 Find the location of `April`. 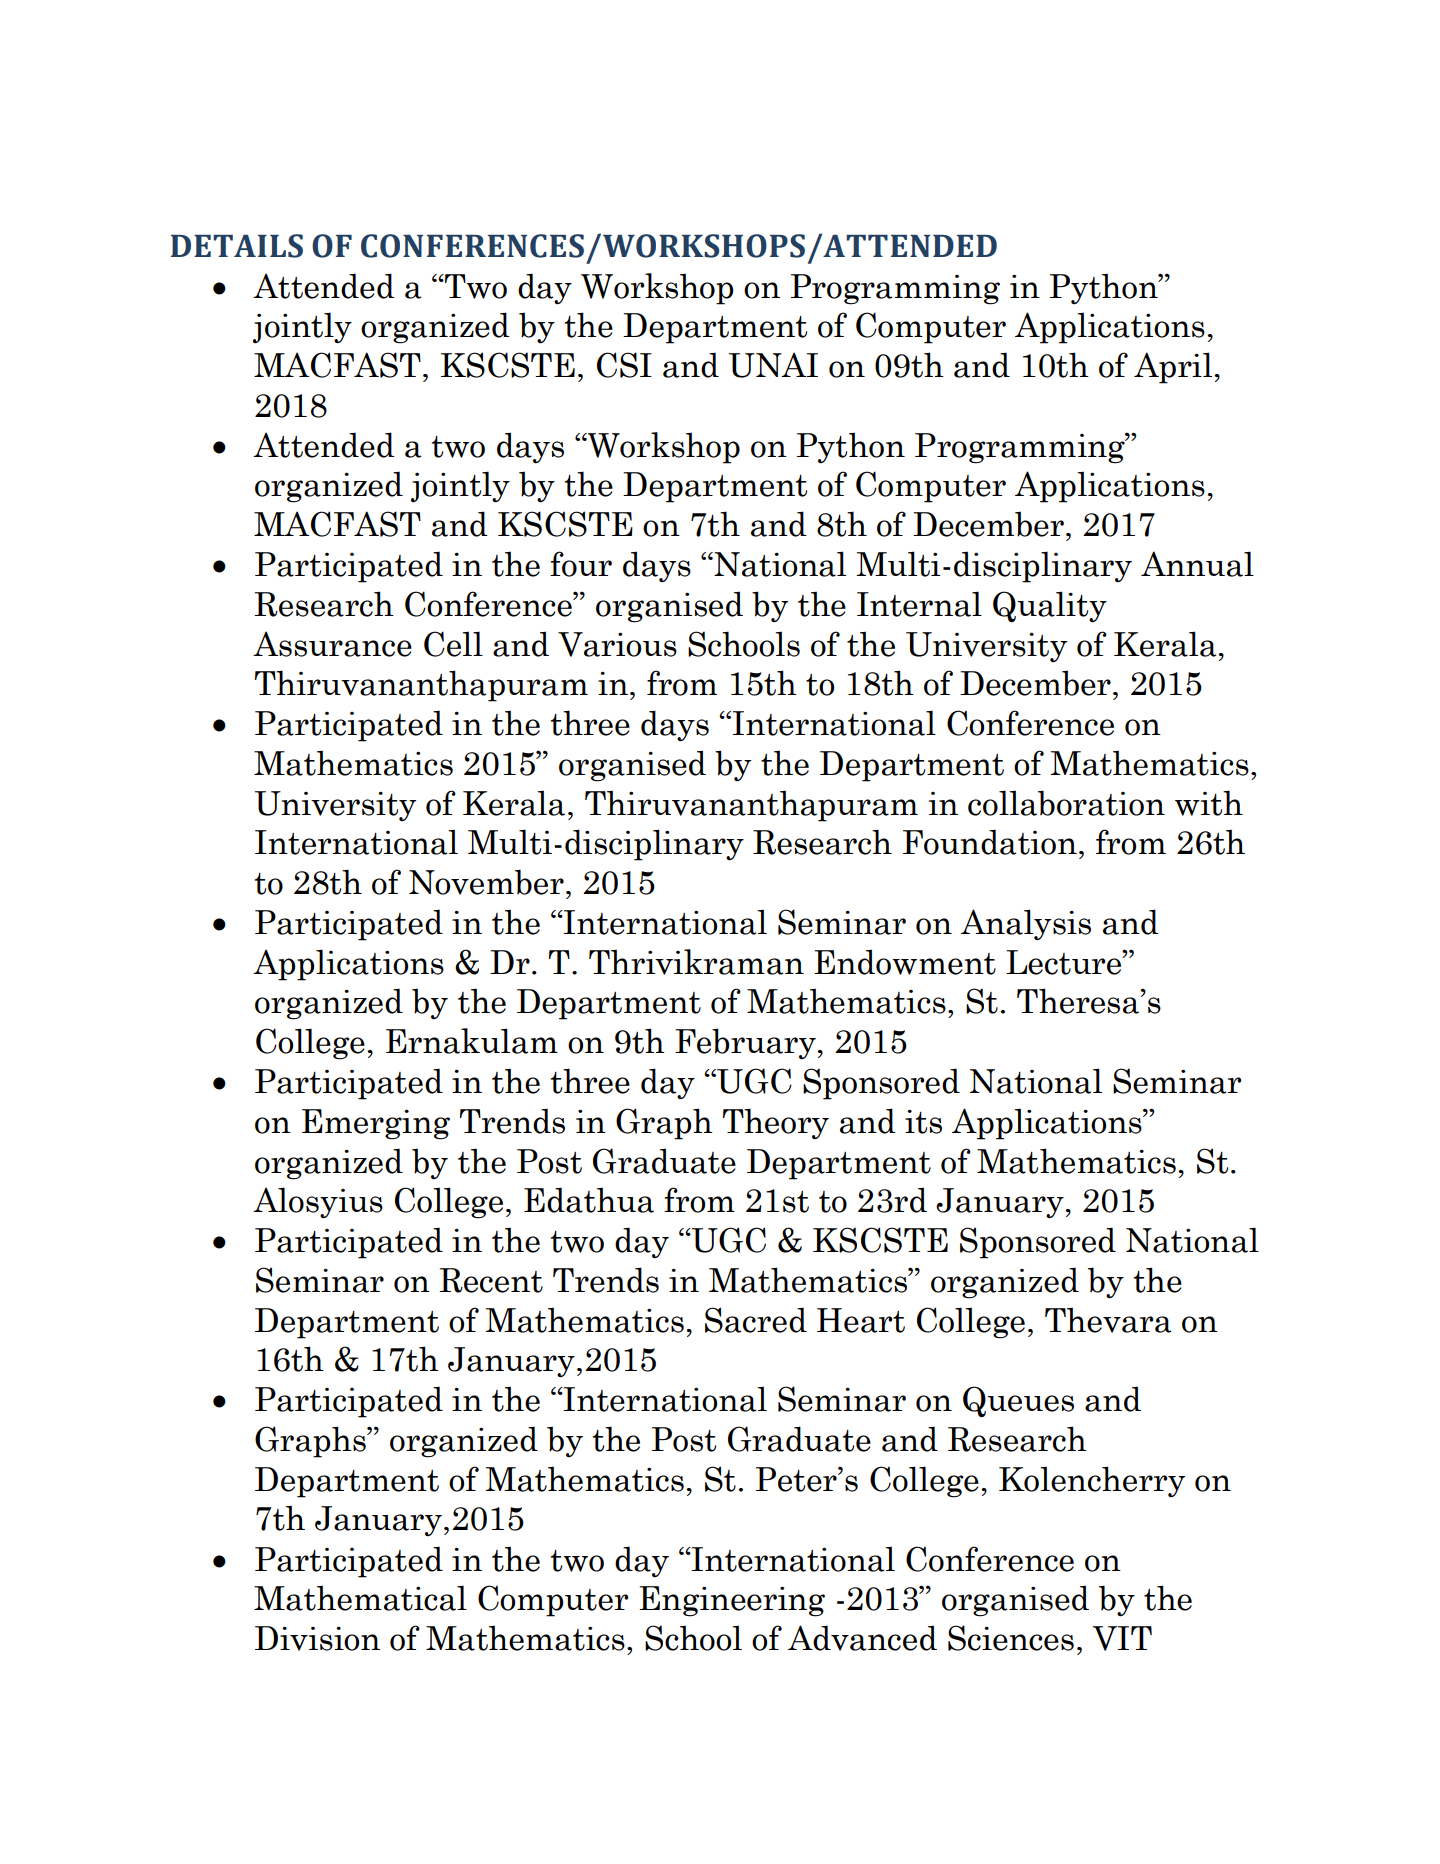

April is located at coordinates (1173, 368).
